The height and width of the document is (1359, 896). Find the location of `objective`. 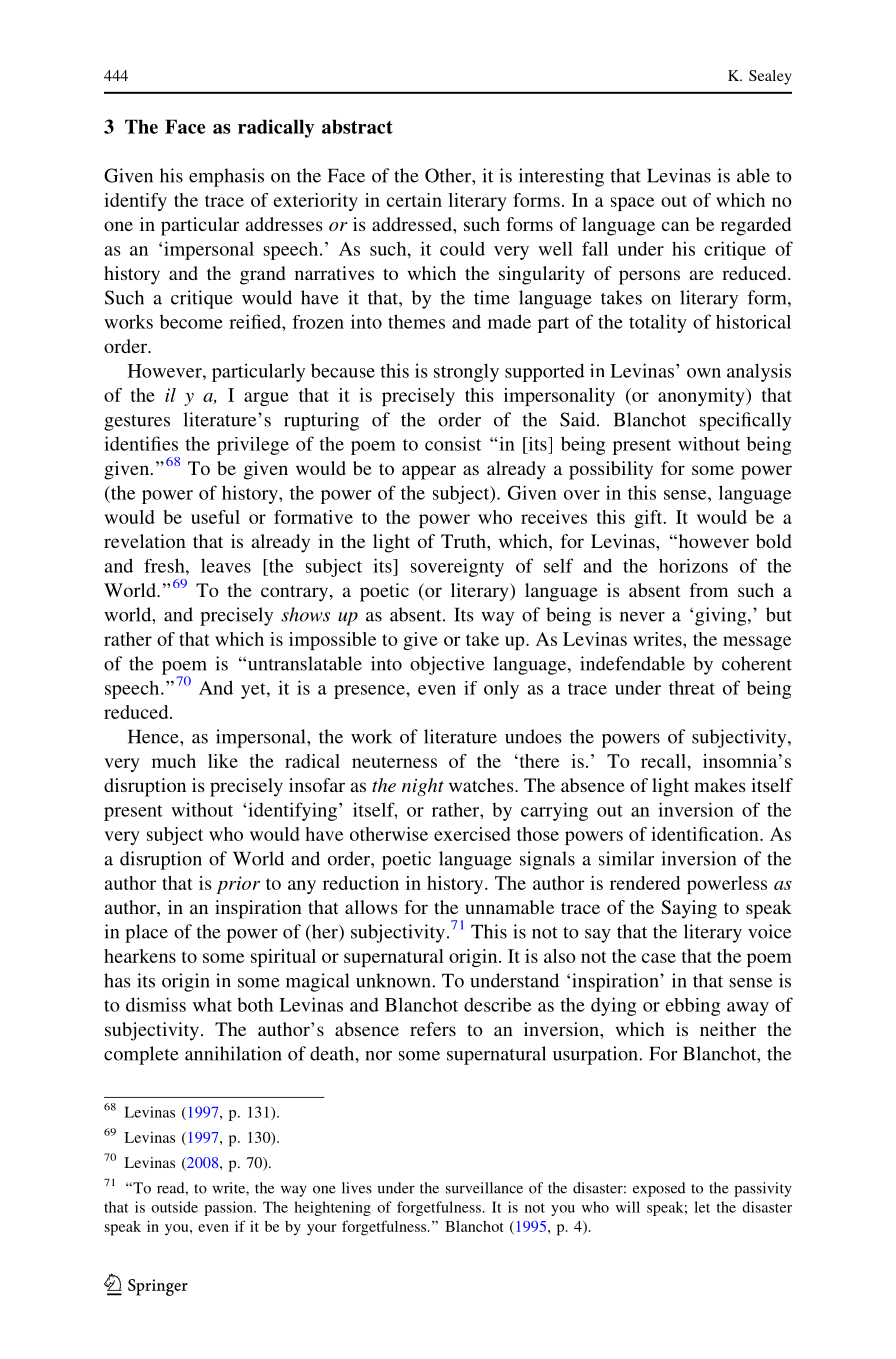

objective is located at coordinates (447, 665).
